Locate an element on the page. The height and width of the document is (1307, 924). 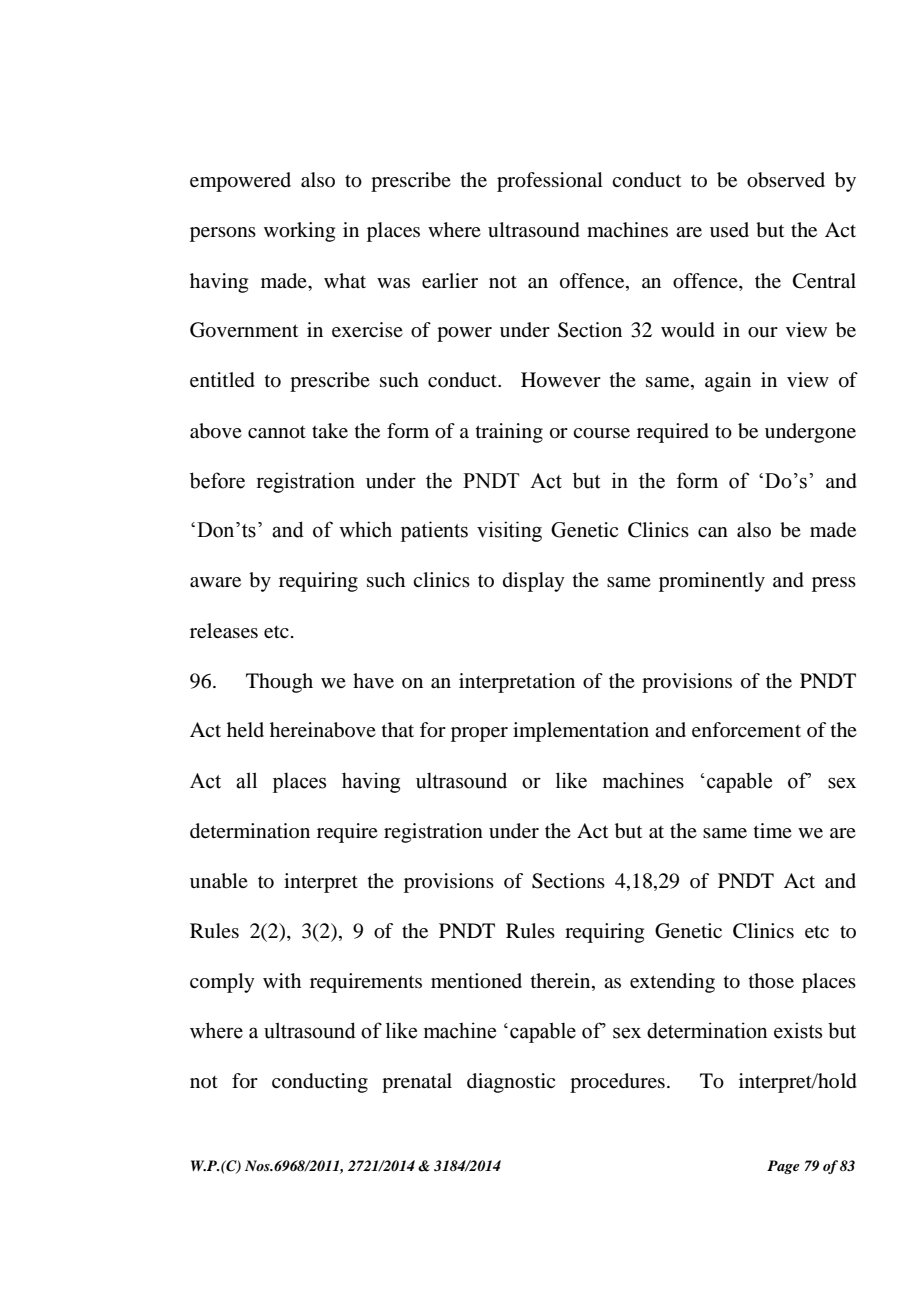
unable is located at coordinates (219, 881).
